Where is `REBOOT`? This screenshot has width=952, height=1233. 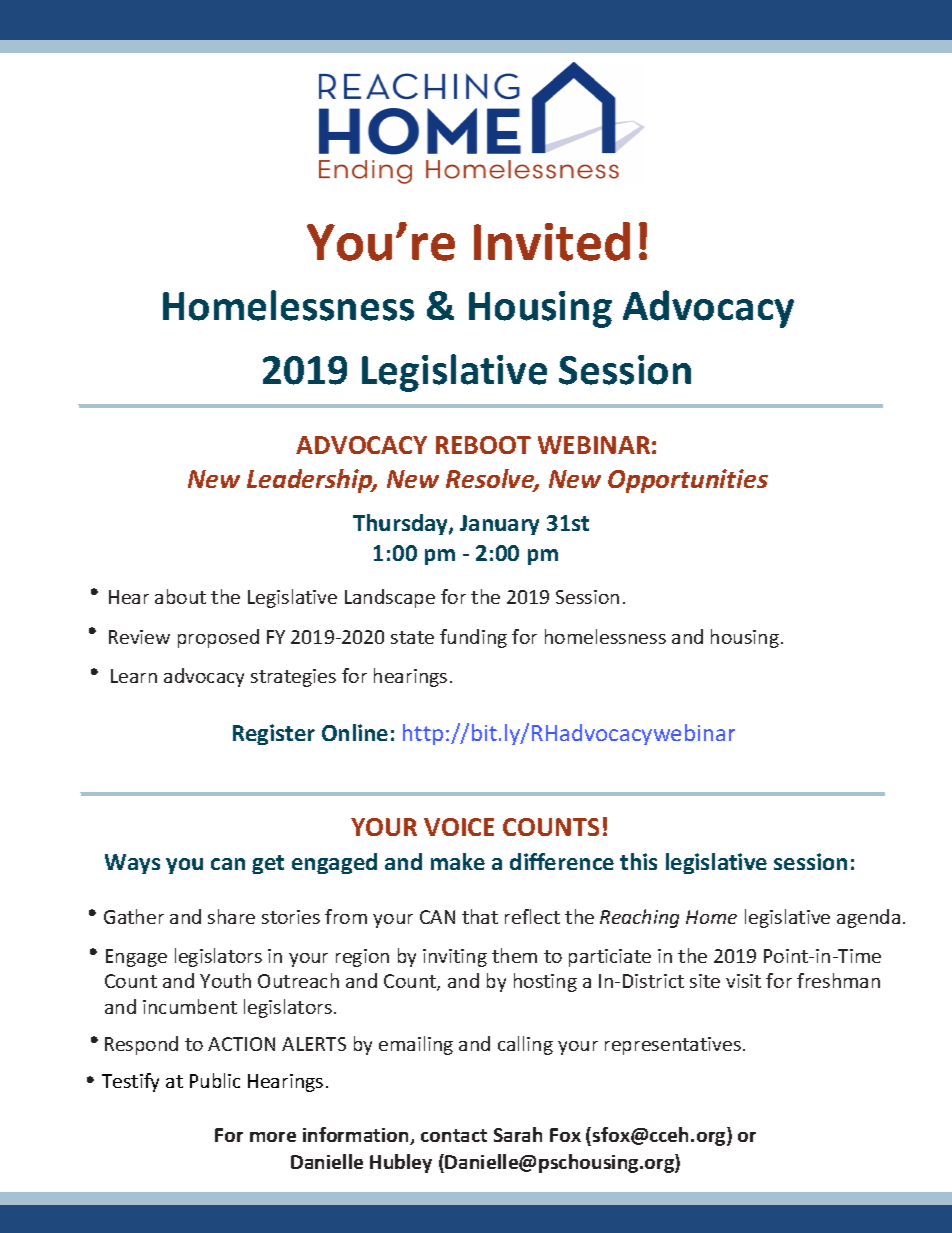
REBOOT is located at coordinates (483, 445).
